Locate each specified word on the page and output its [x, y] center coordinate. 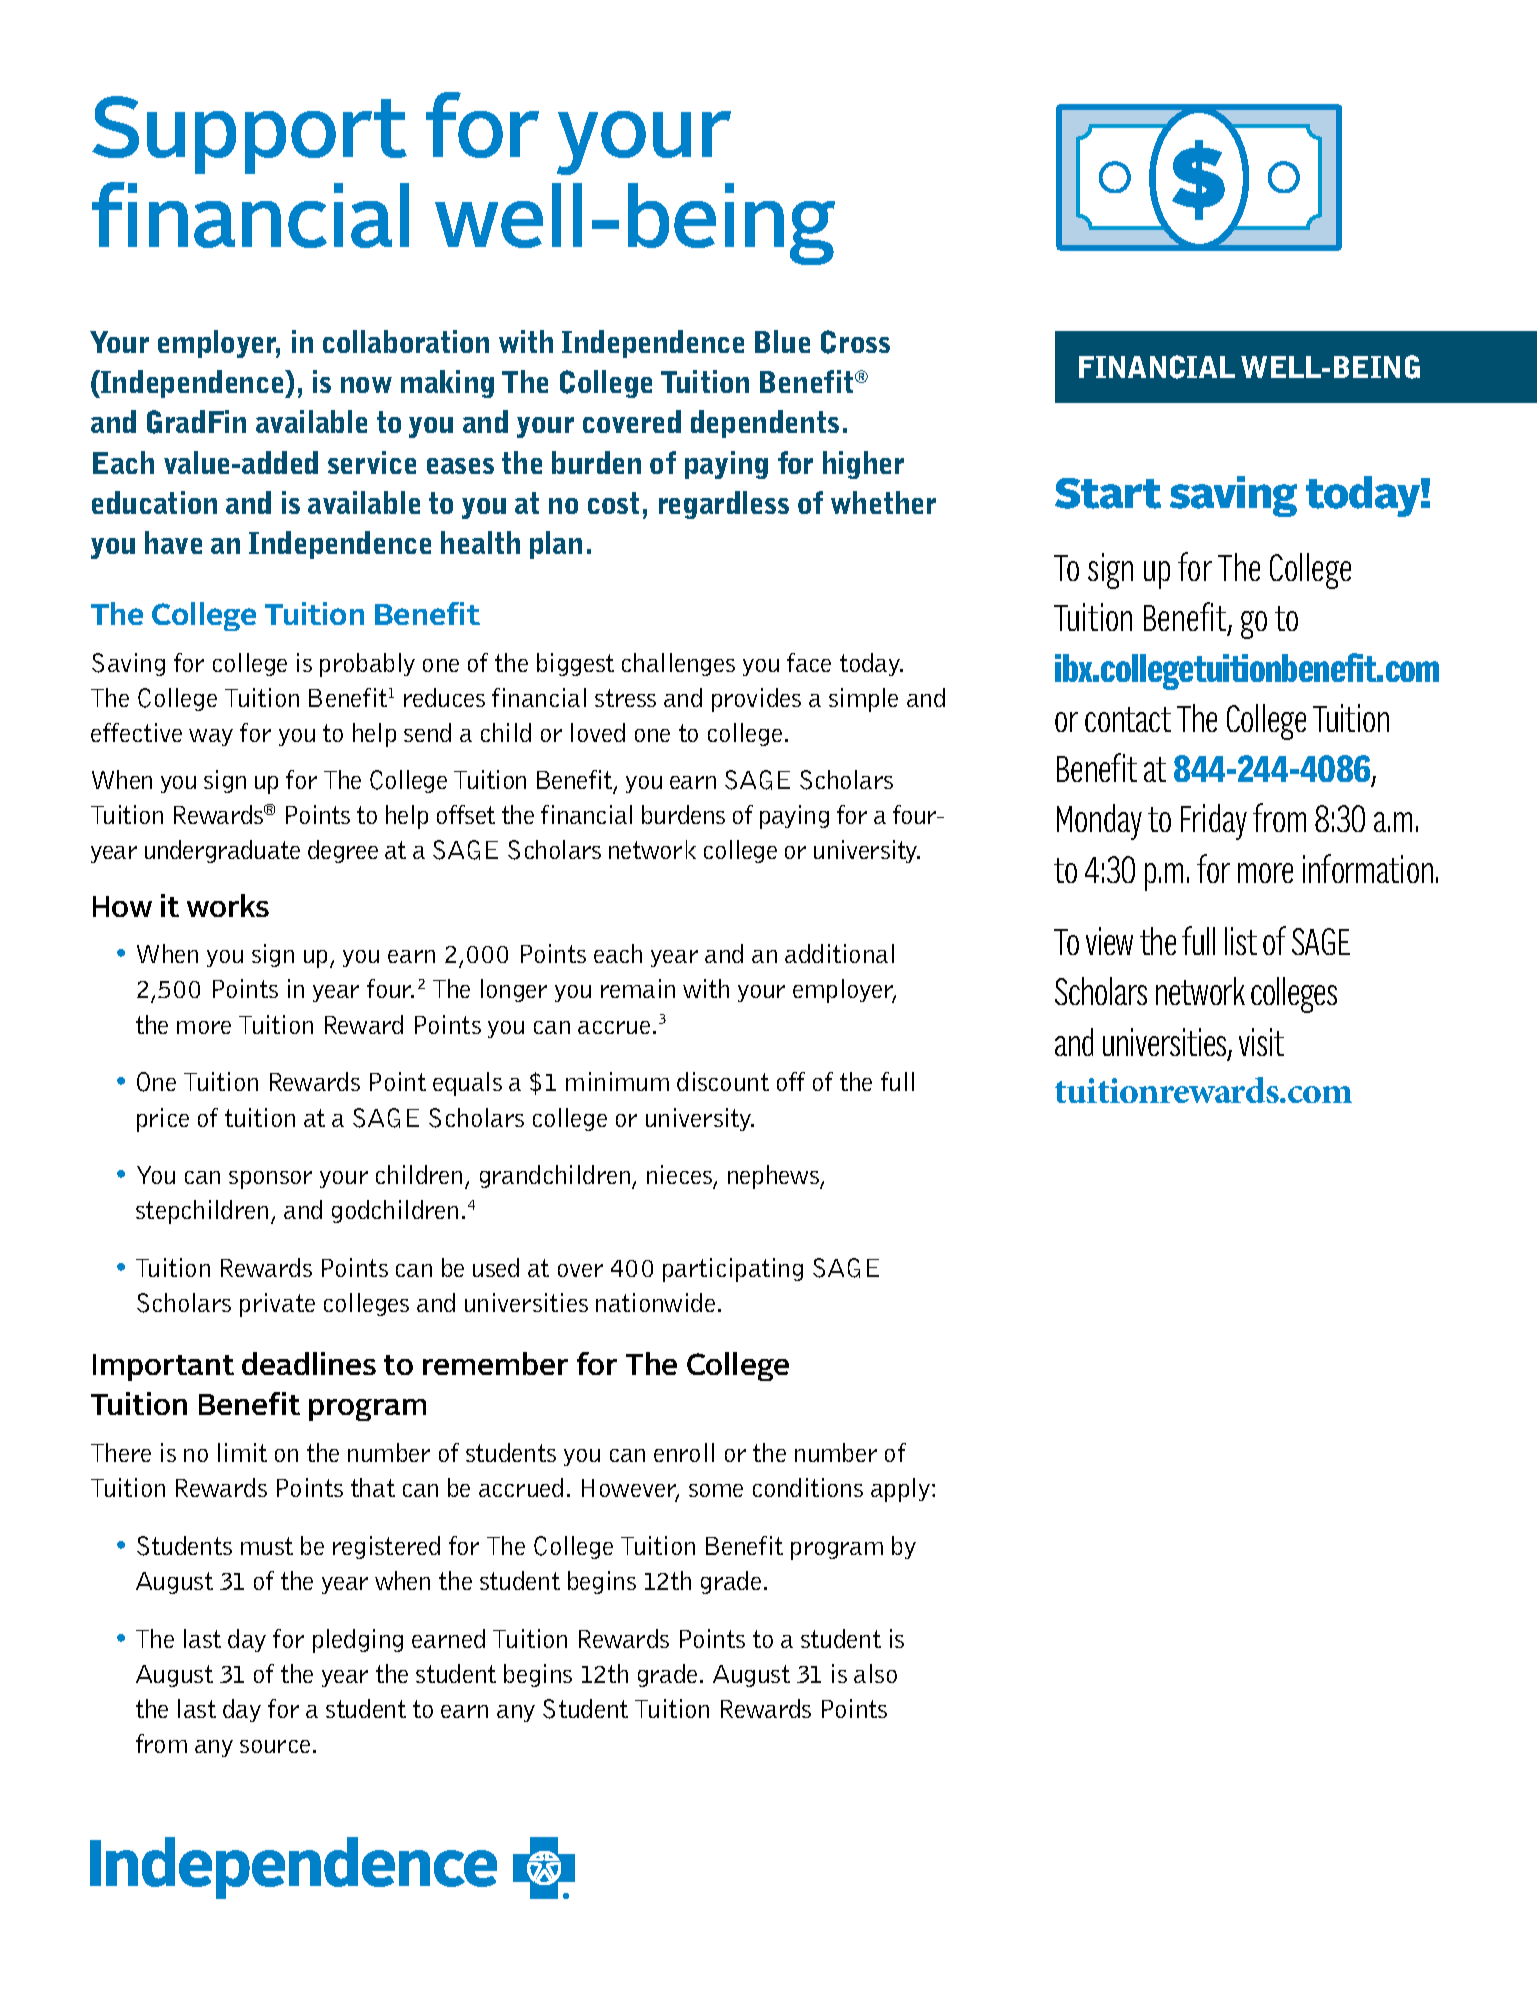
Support [249, 135]
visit [1261, 1042]
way [211, 737]
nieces [680, 1176]
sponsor [270, 1180]
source [275, 1746]
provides [756, 700]
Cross [855, 342]
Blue [782, 341]
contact [1128, 719]
